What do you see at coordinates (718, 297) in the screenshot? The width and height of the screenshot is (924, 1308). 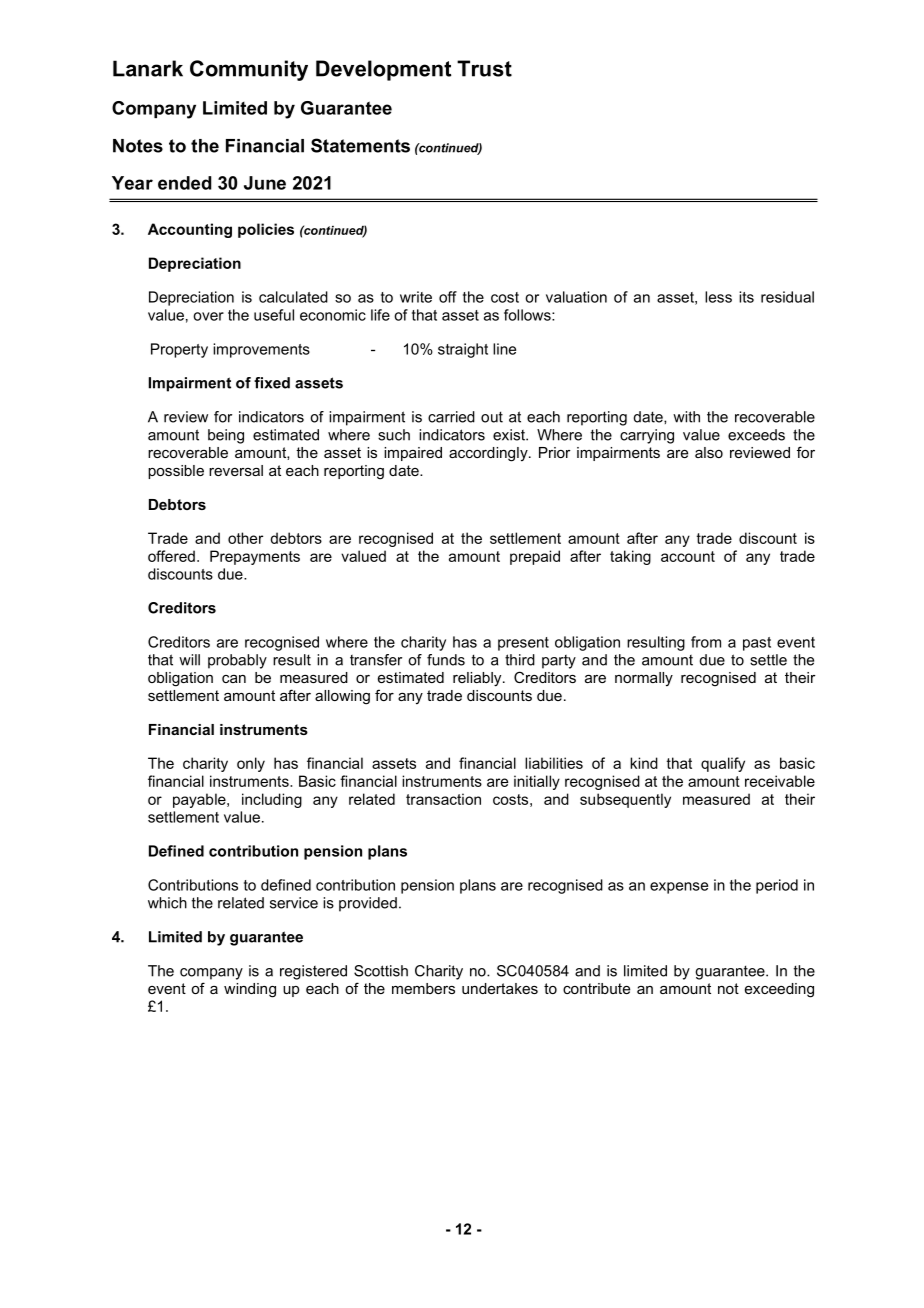 I see `less` at bounding box center [718, 297].
